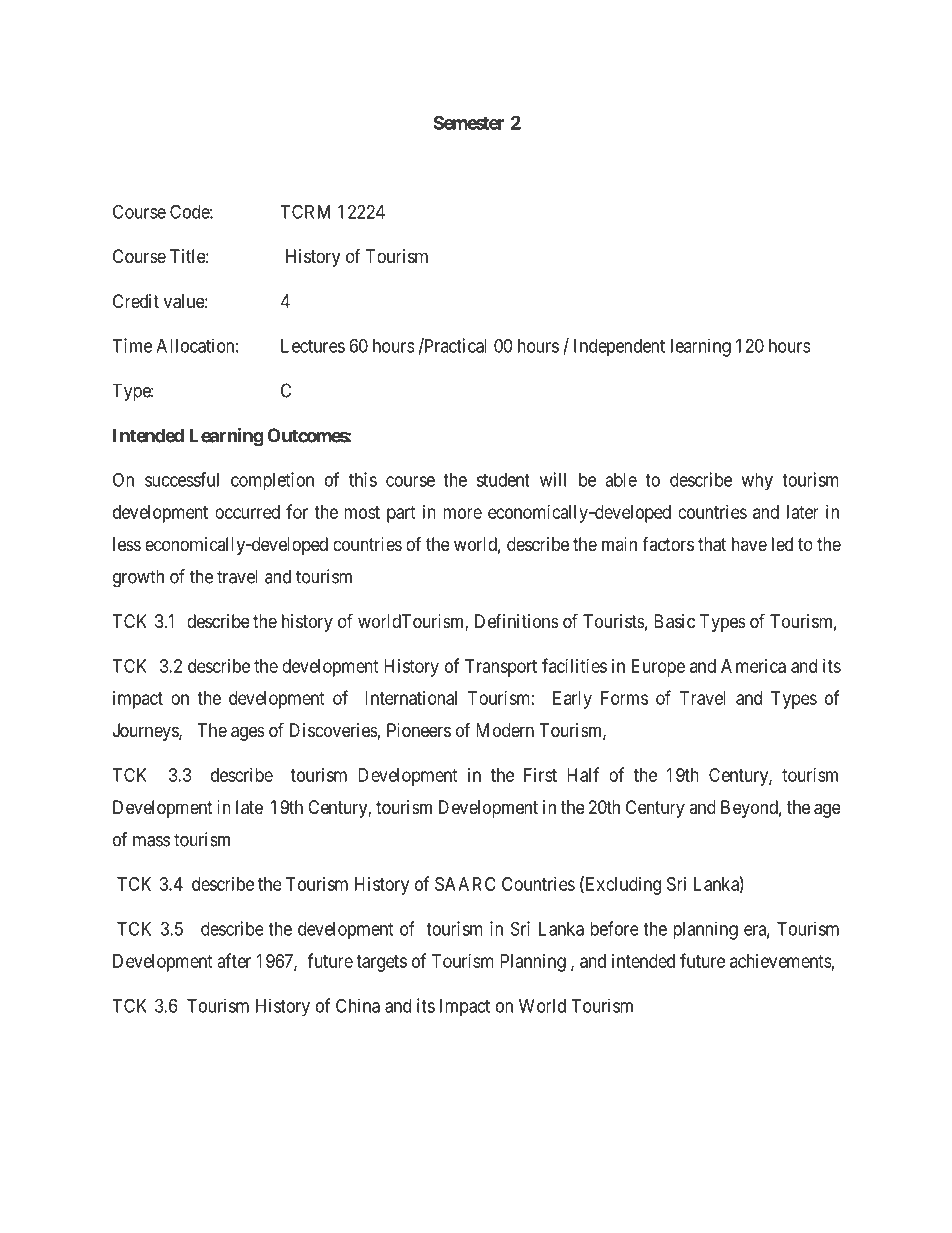  I want to click on Europe, so click(658, 668).
